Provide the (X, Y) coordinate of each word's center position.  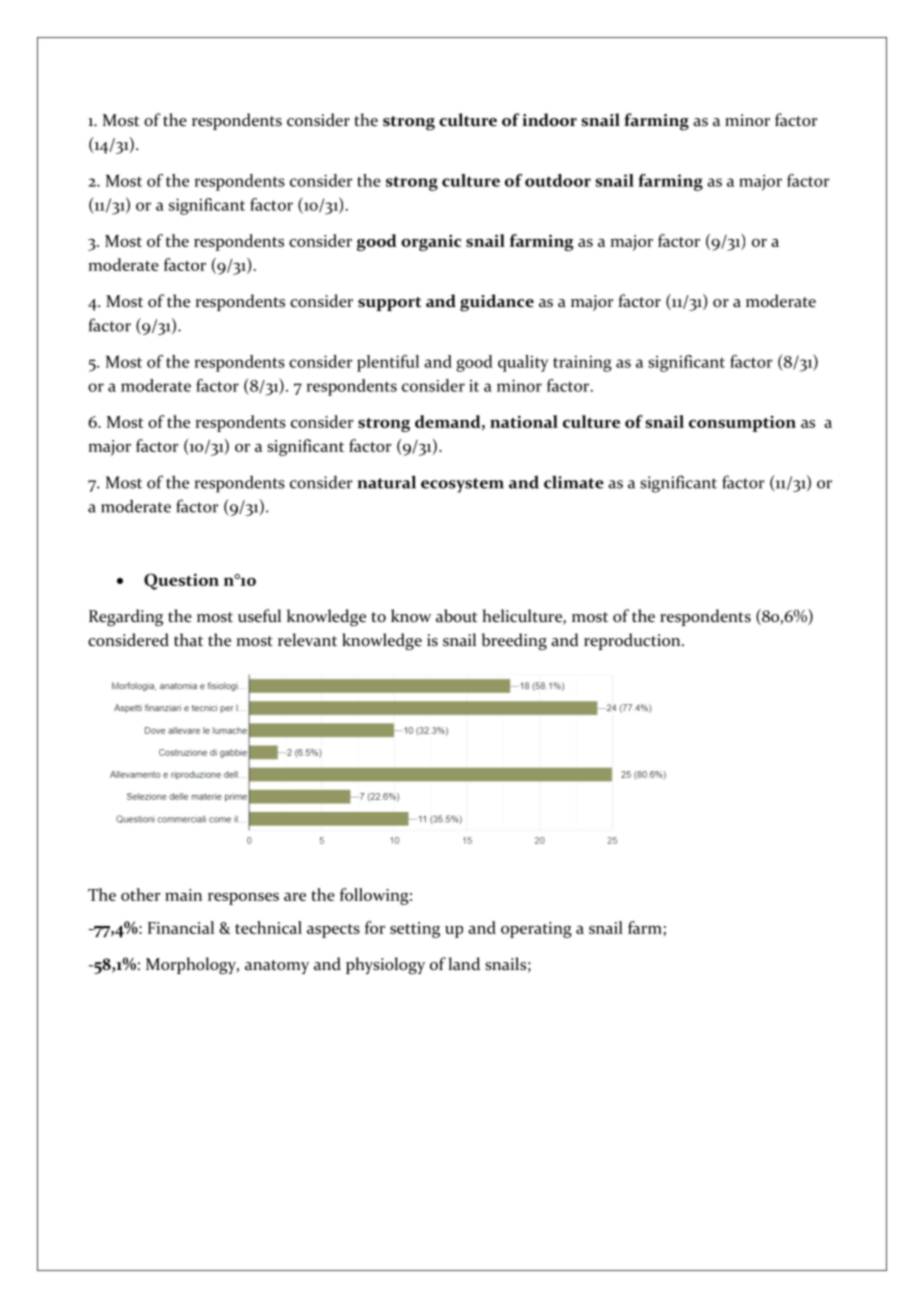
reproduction (633, 641)
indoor (549, 120)
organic (431, 242)
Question (181, 581)
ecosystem (462, 485)
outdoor (558, 180)
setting (415, 930)
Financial (181, 927)
